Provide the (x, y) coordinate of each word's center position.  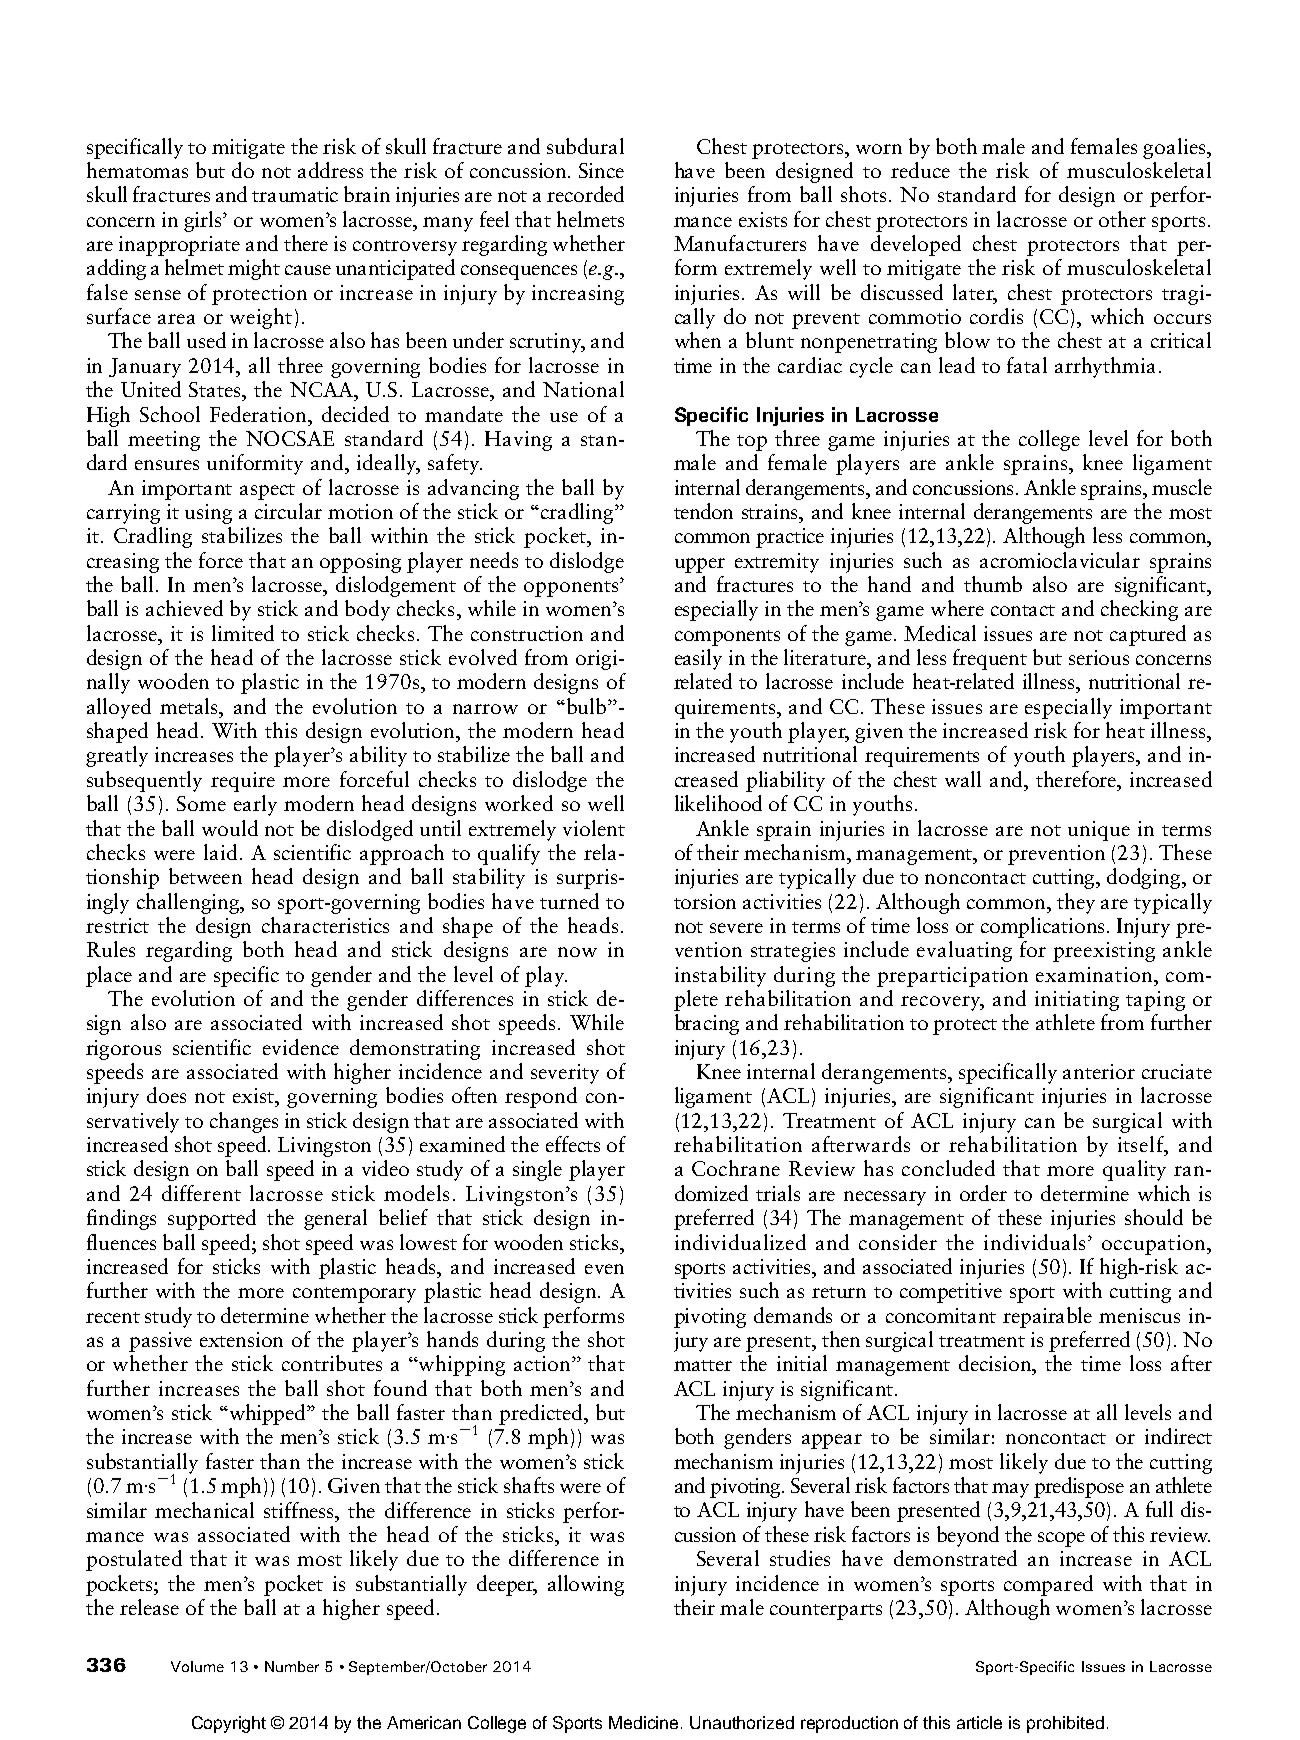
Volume (197, 1666)
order (983, 1193)
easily (698, 659)
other (1122, 219)
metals (190, 706)
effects (573, 1144)
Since (601, 170)
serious (1099, 657)
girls (204, 221)
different (201, 1193)
